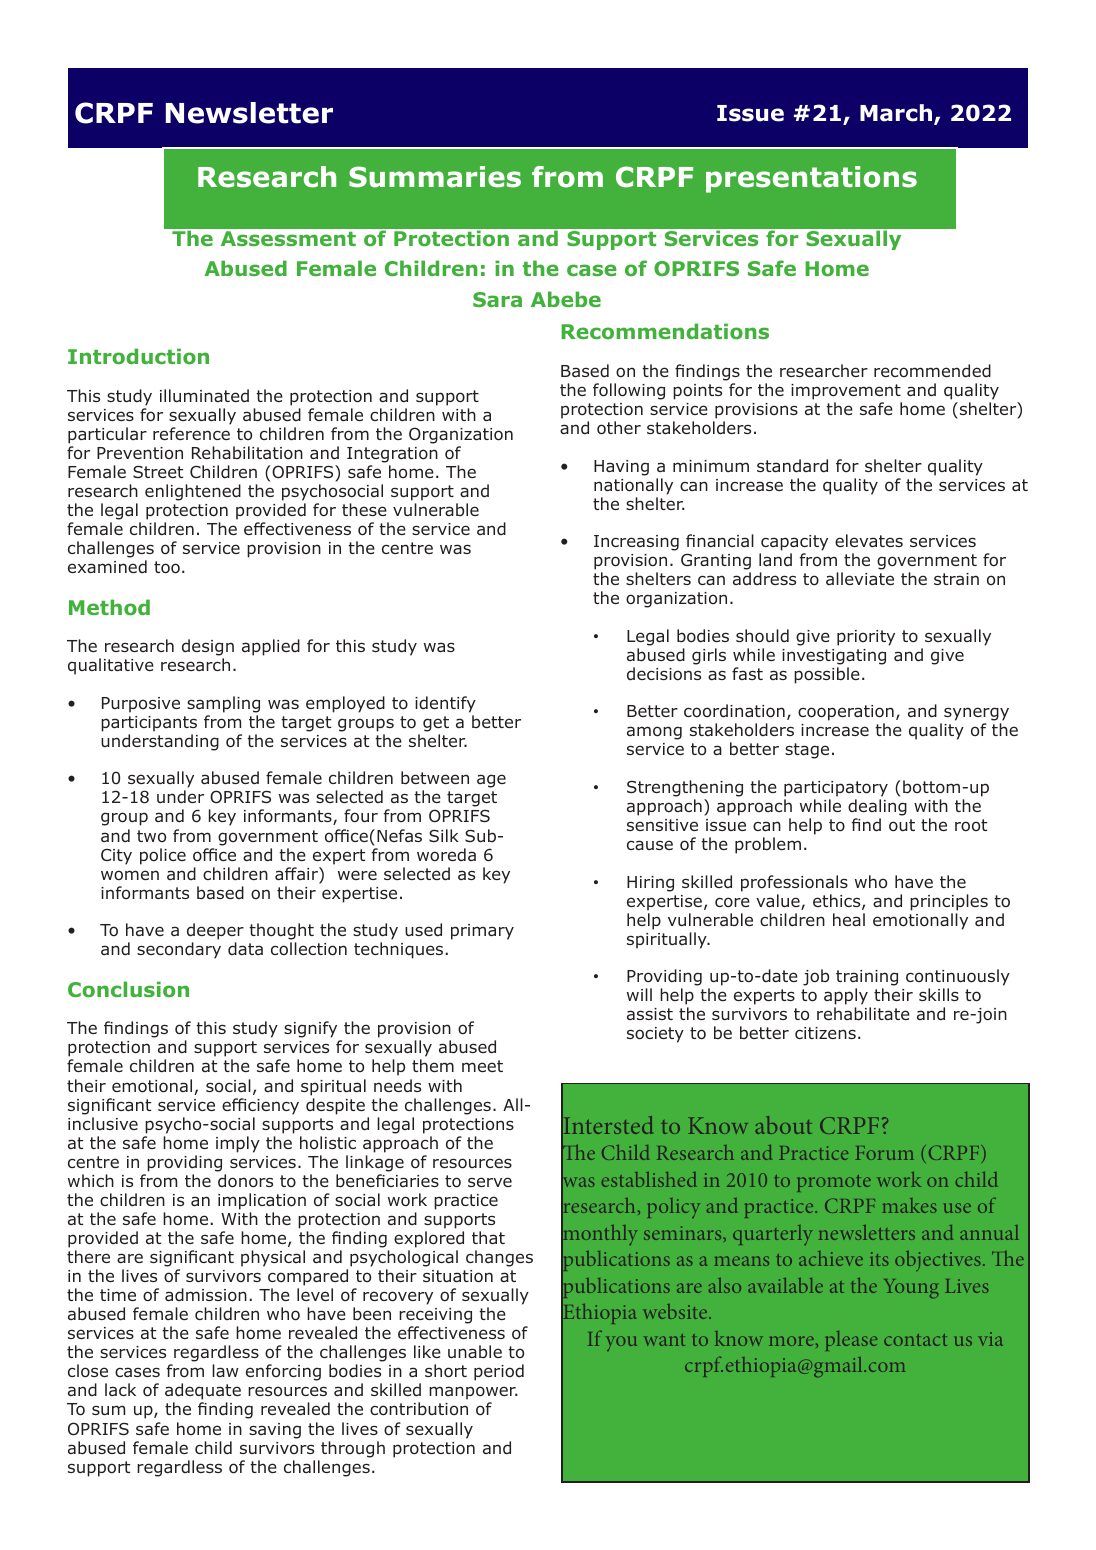  Describe the element at coordinates (621, 468) in the image. I see `Having` at that location.
